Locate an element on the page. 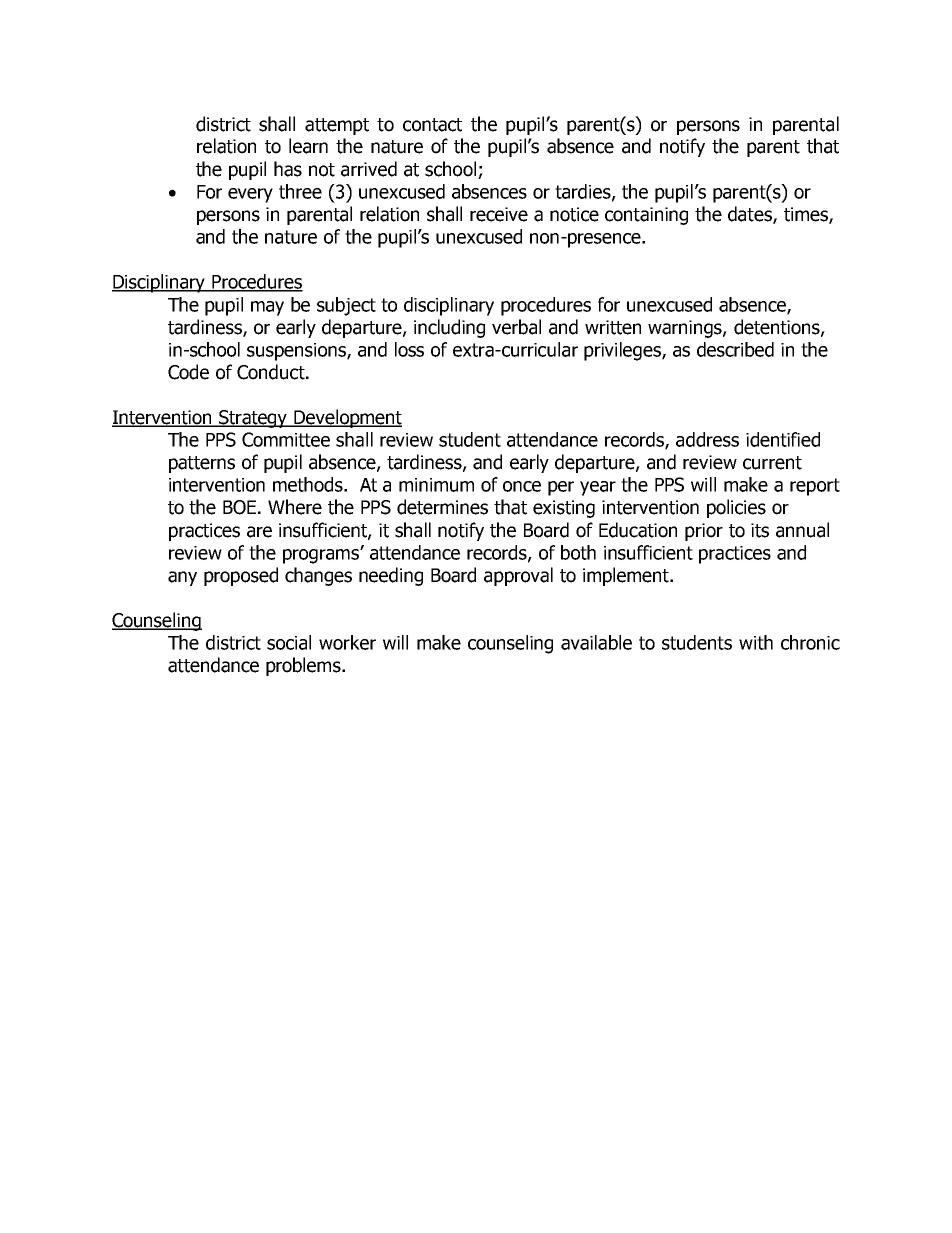  containing is located at coordinates (646, 216).
